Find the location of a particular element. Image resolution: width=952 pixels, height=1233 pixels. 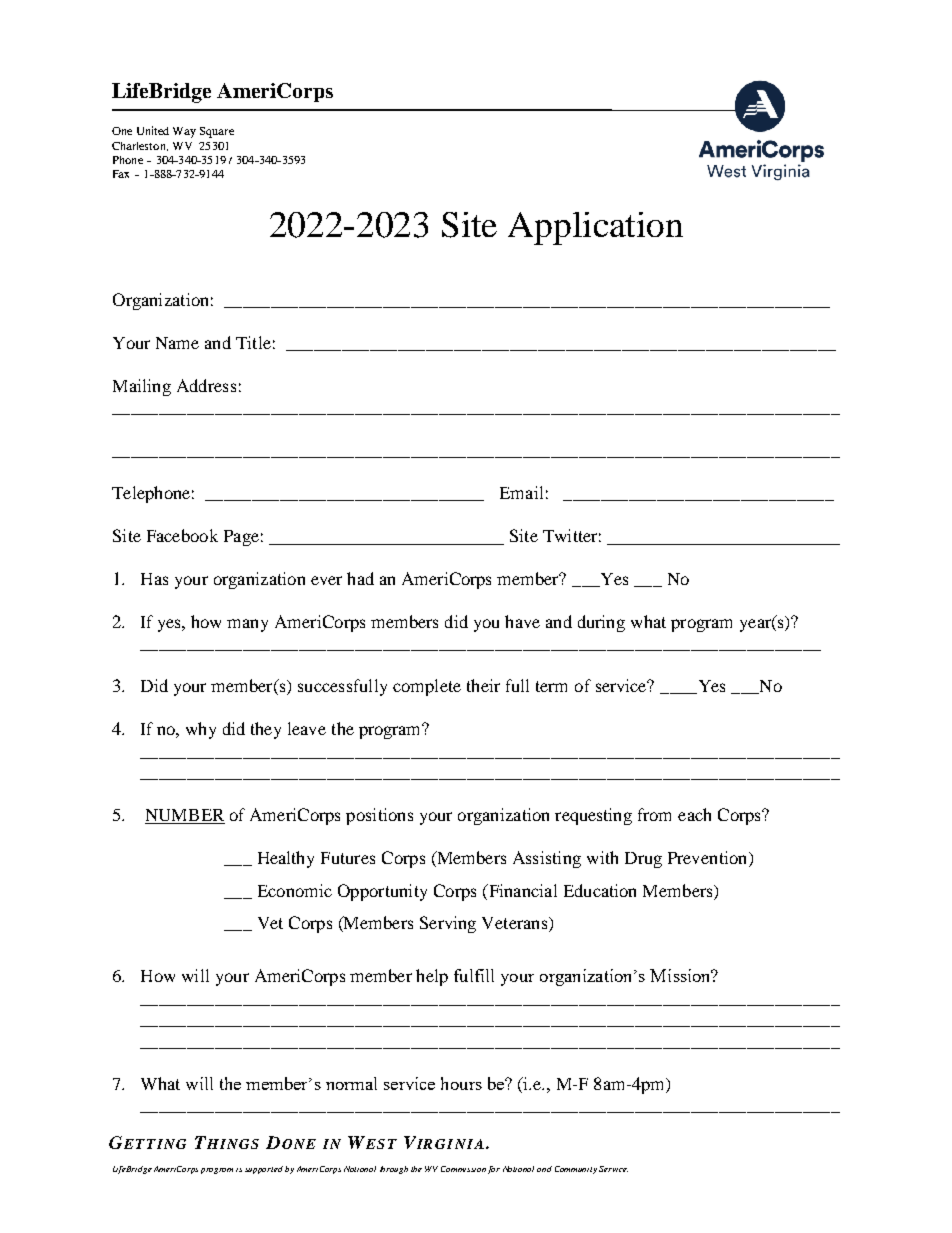

Application is located at coordinates (595, 228).
